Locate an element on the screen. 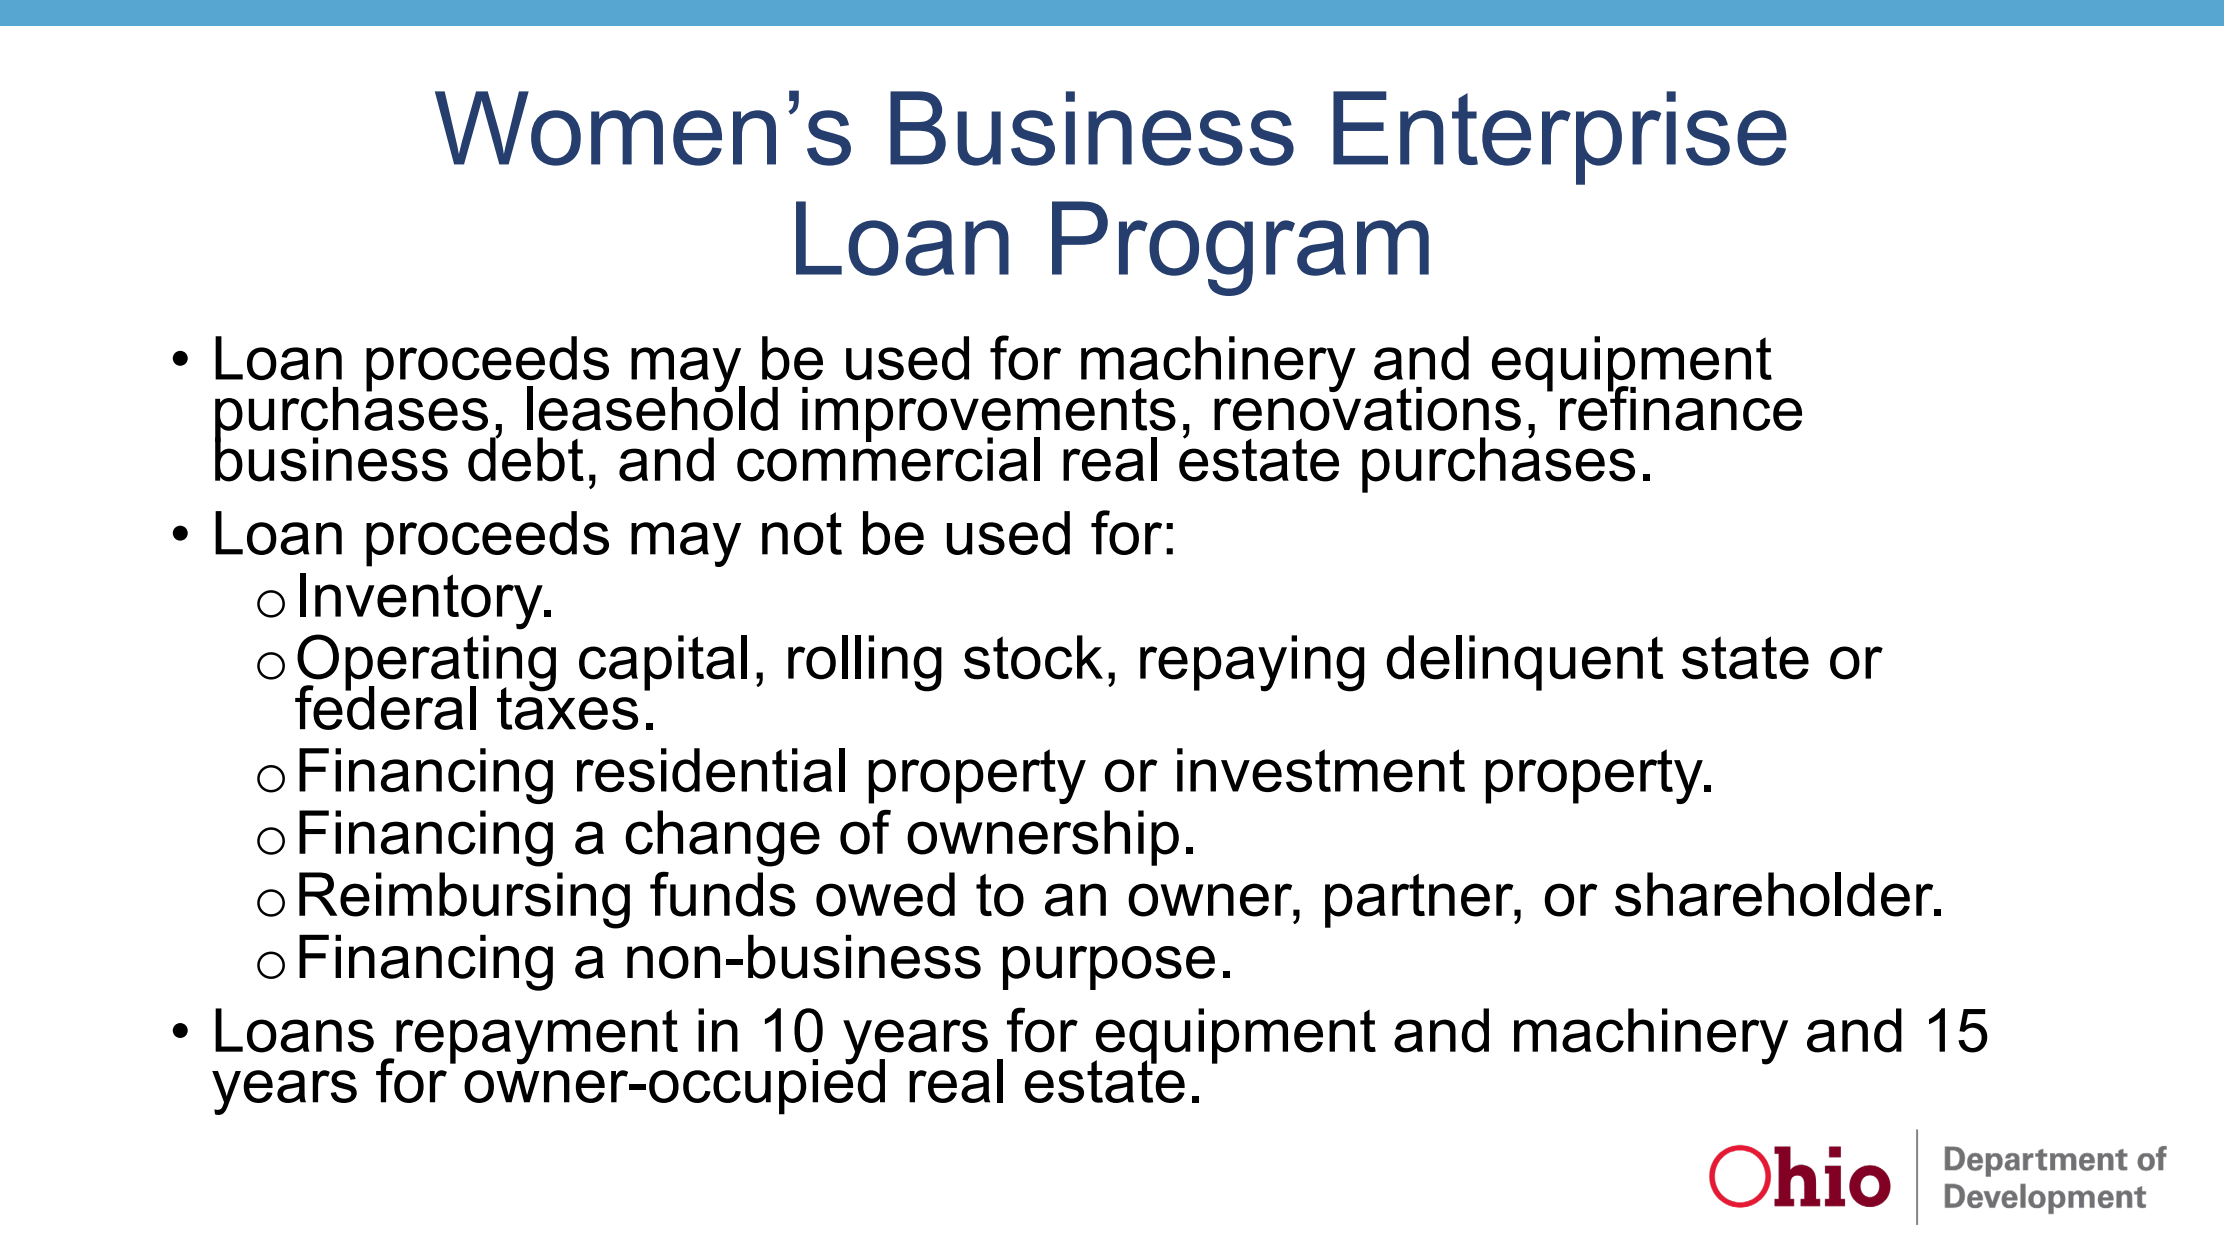  shareholder is located at coordinates (1775, 894).
